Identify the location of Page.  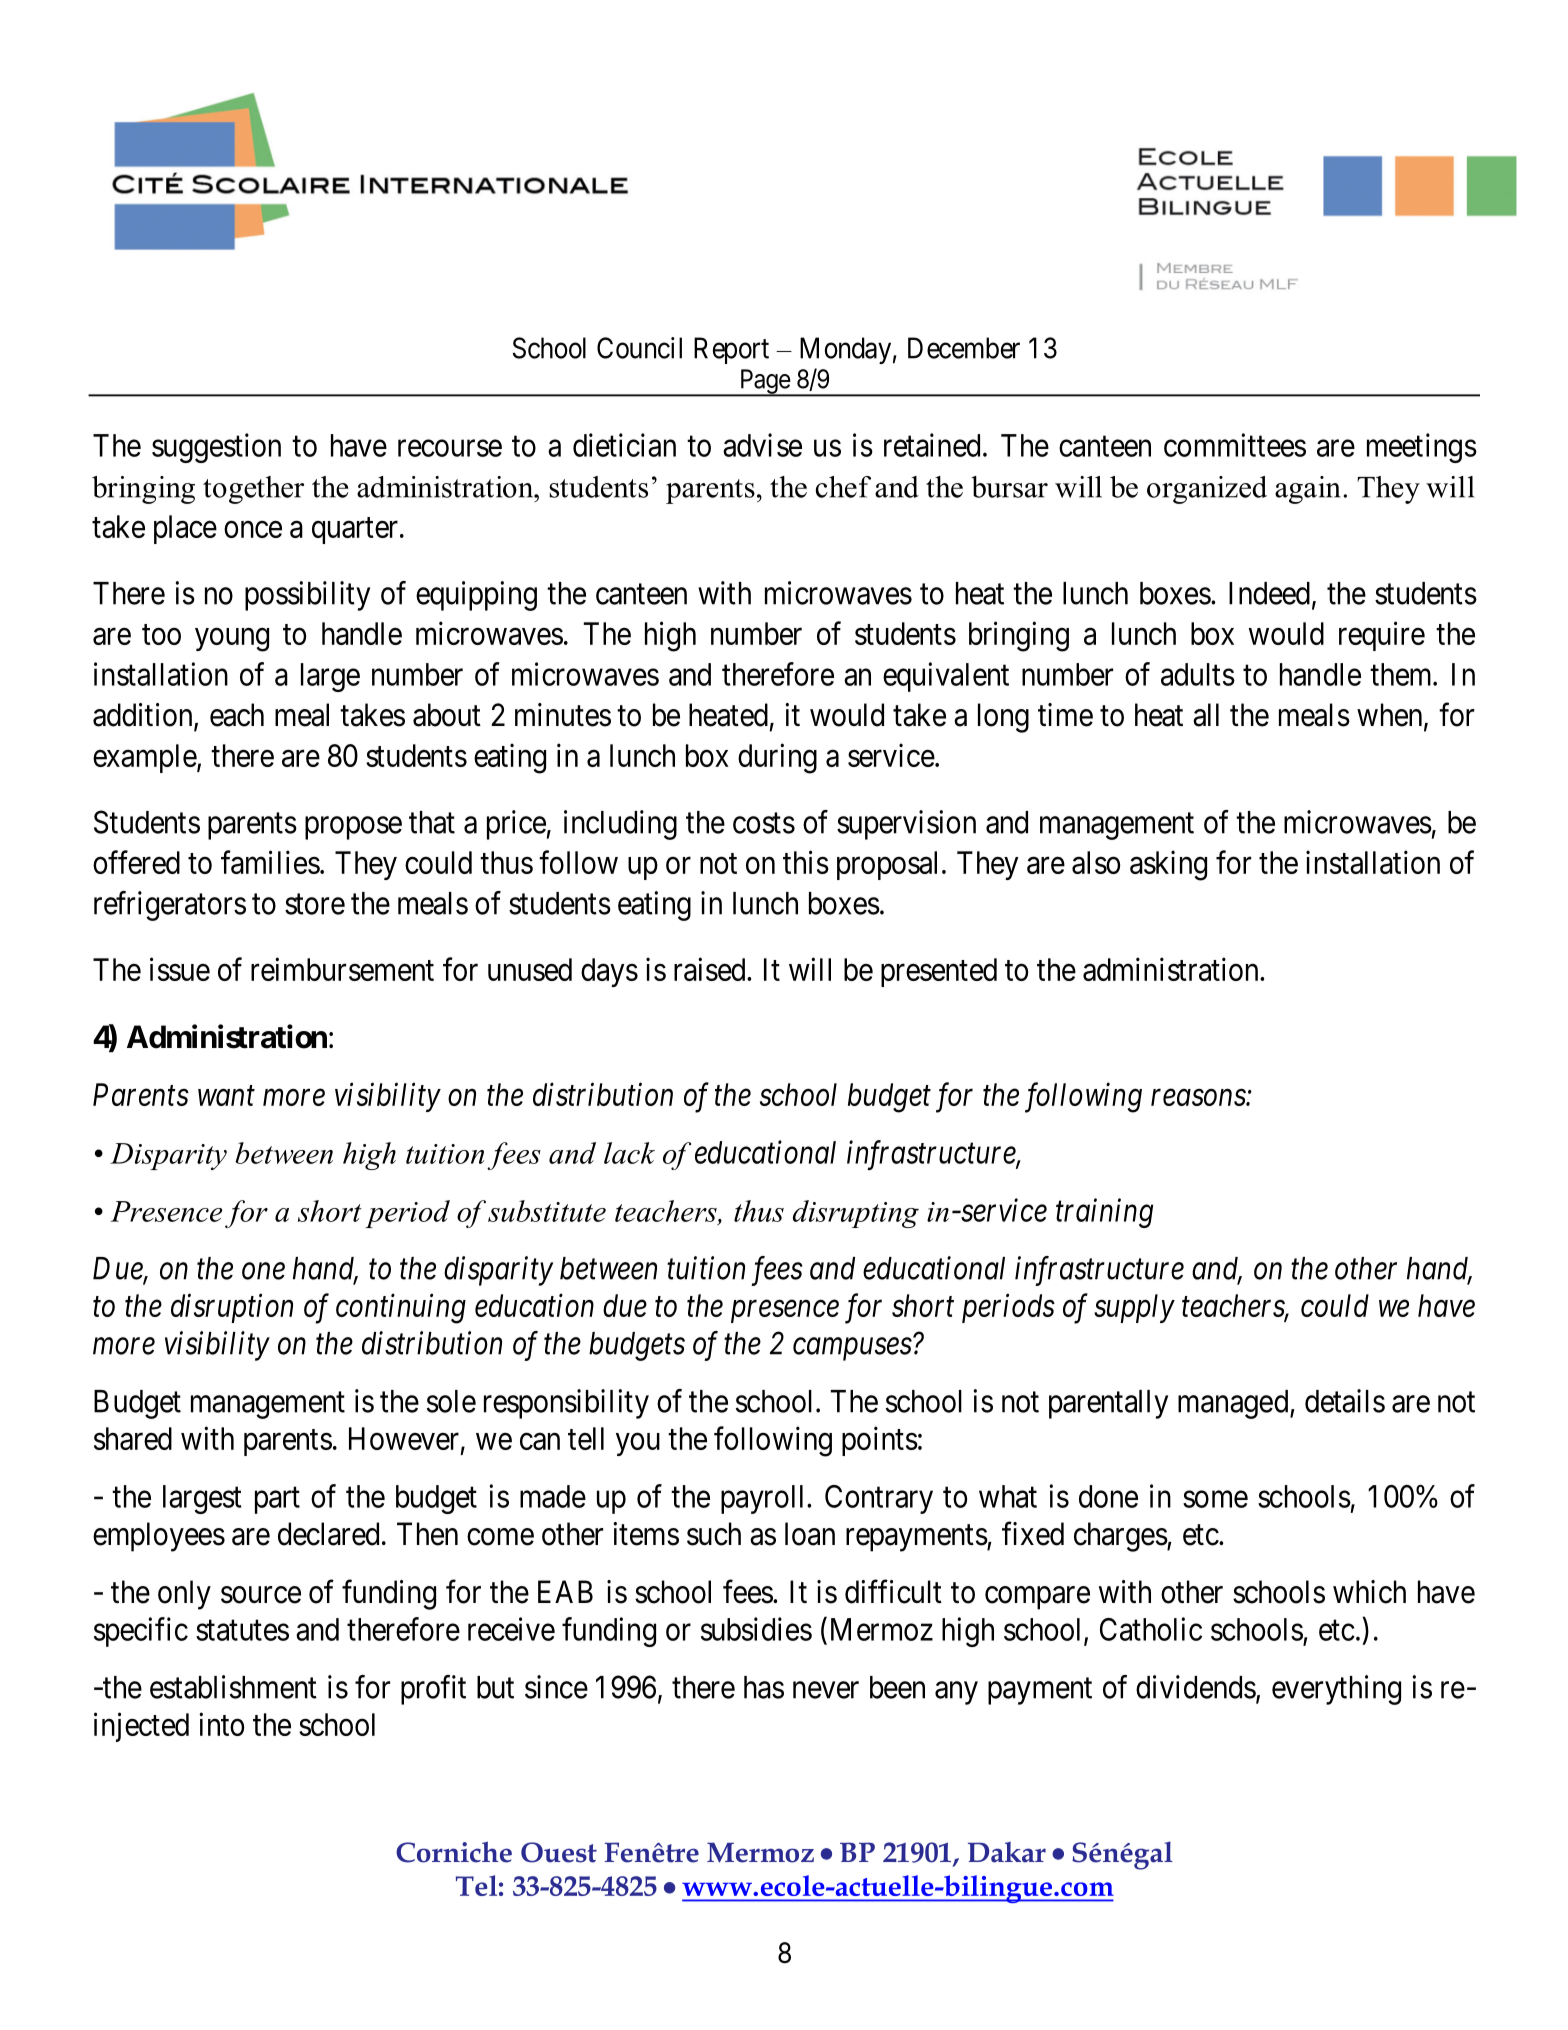
(764, 382).
